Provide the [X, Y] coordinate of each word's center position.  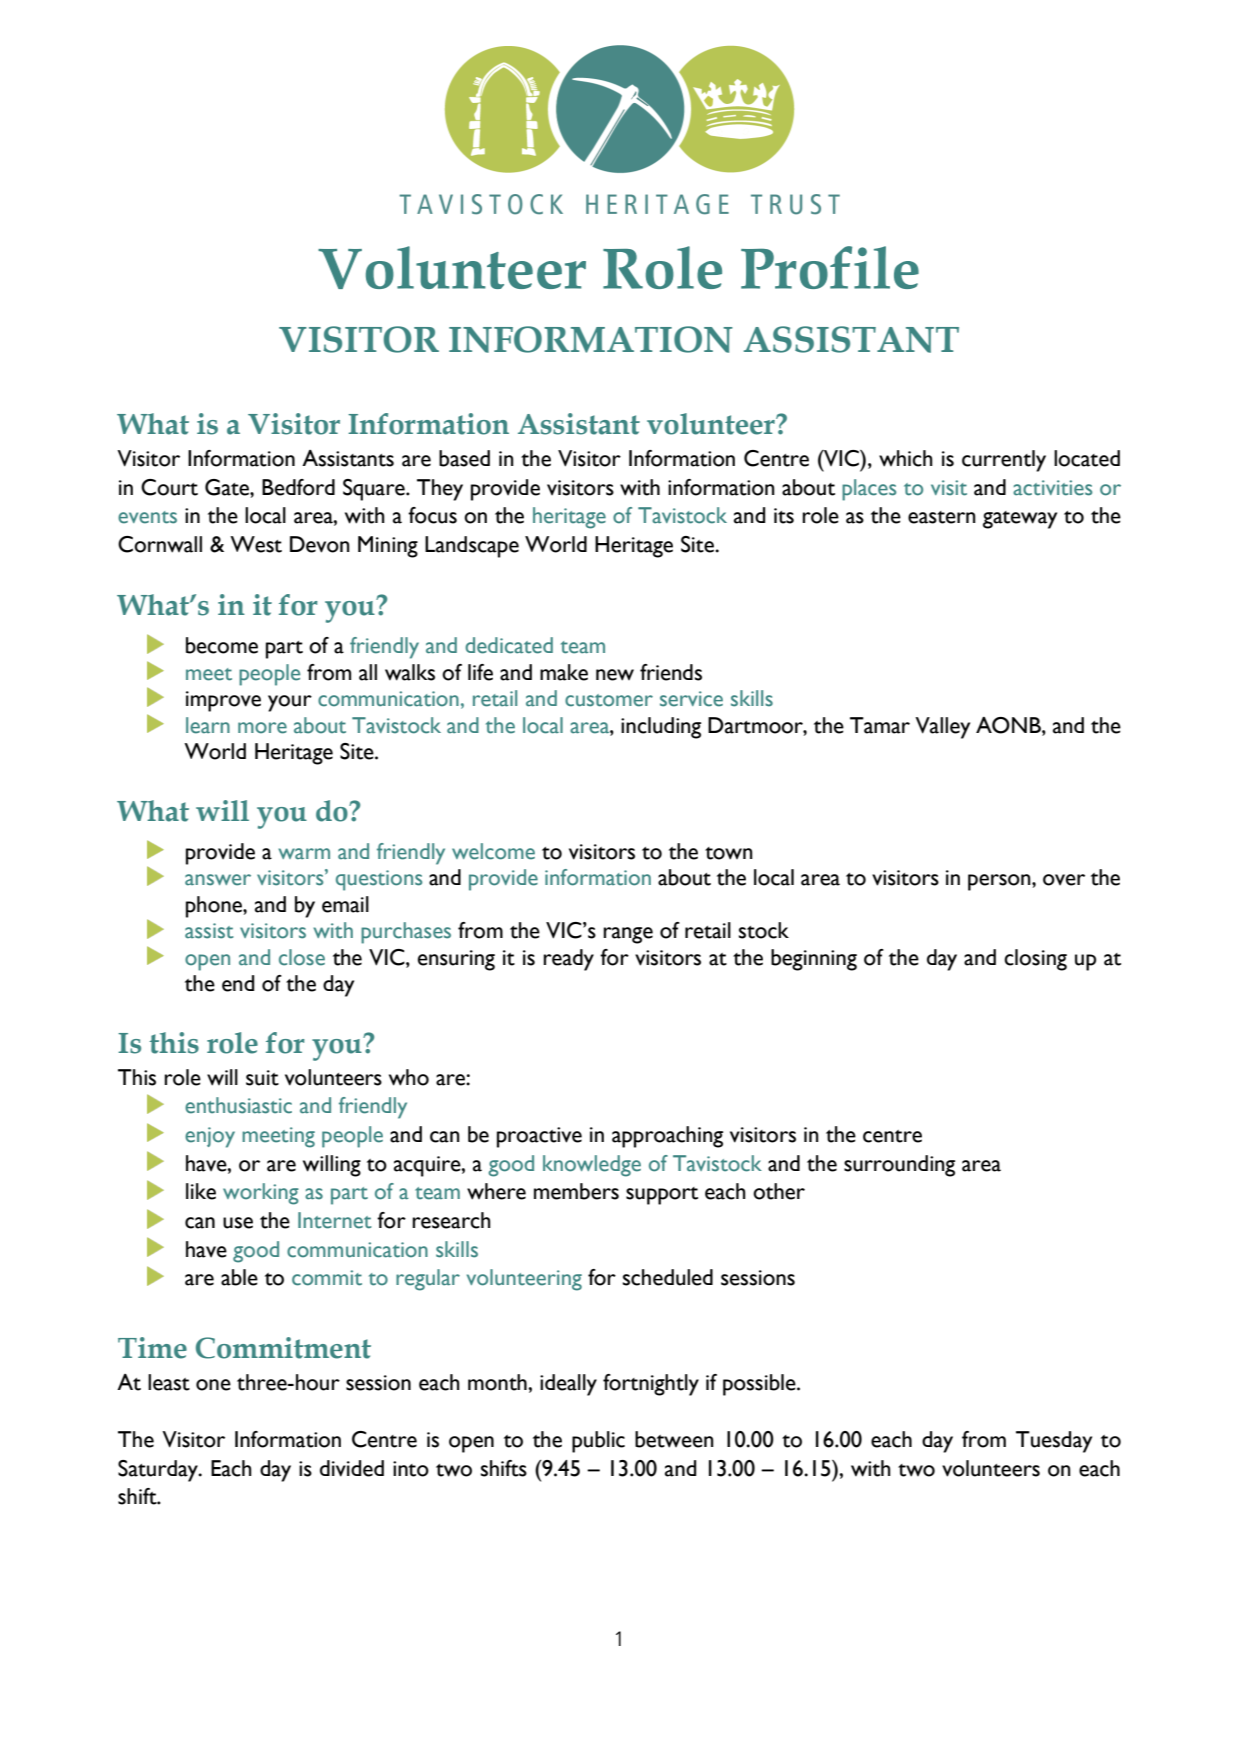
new [615, 675]
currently [1004, 461]
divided [352, 1468]
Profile [830, 267]
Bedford [298, 487]
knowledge [592, 1166]
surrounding [899, 1166]
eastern [942, 517]
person [1000, 882]
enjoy [210, 1137]
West [256, 544]
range [628, 935]
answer [218, 880]
